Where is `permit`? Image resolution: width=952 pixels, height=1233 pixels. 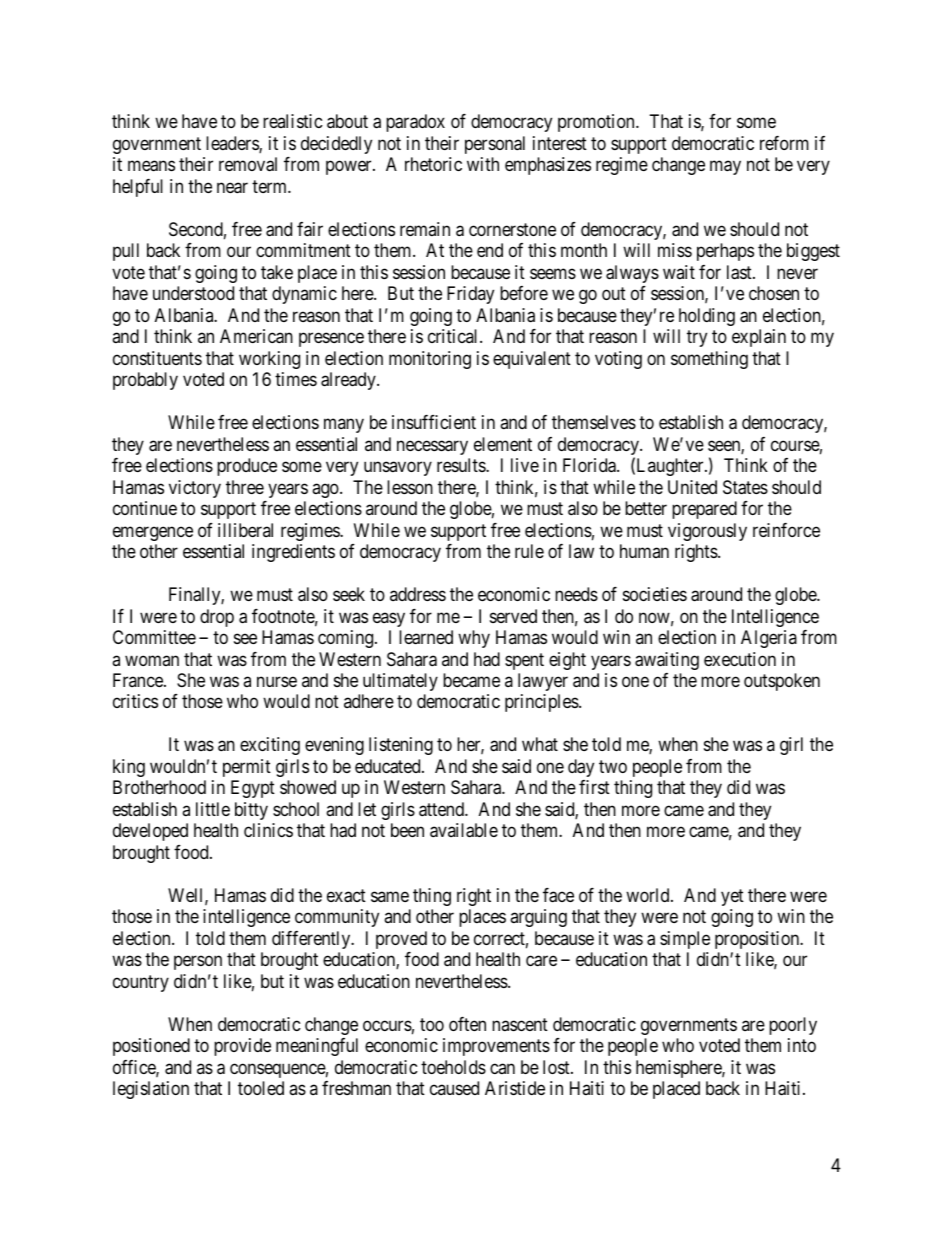 permit is located at coordinates (247, 768).
